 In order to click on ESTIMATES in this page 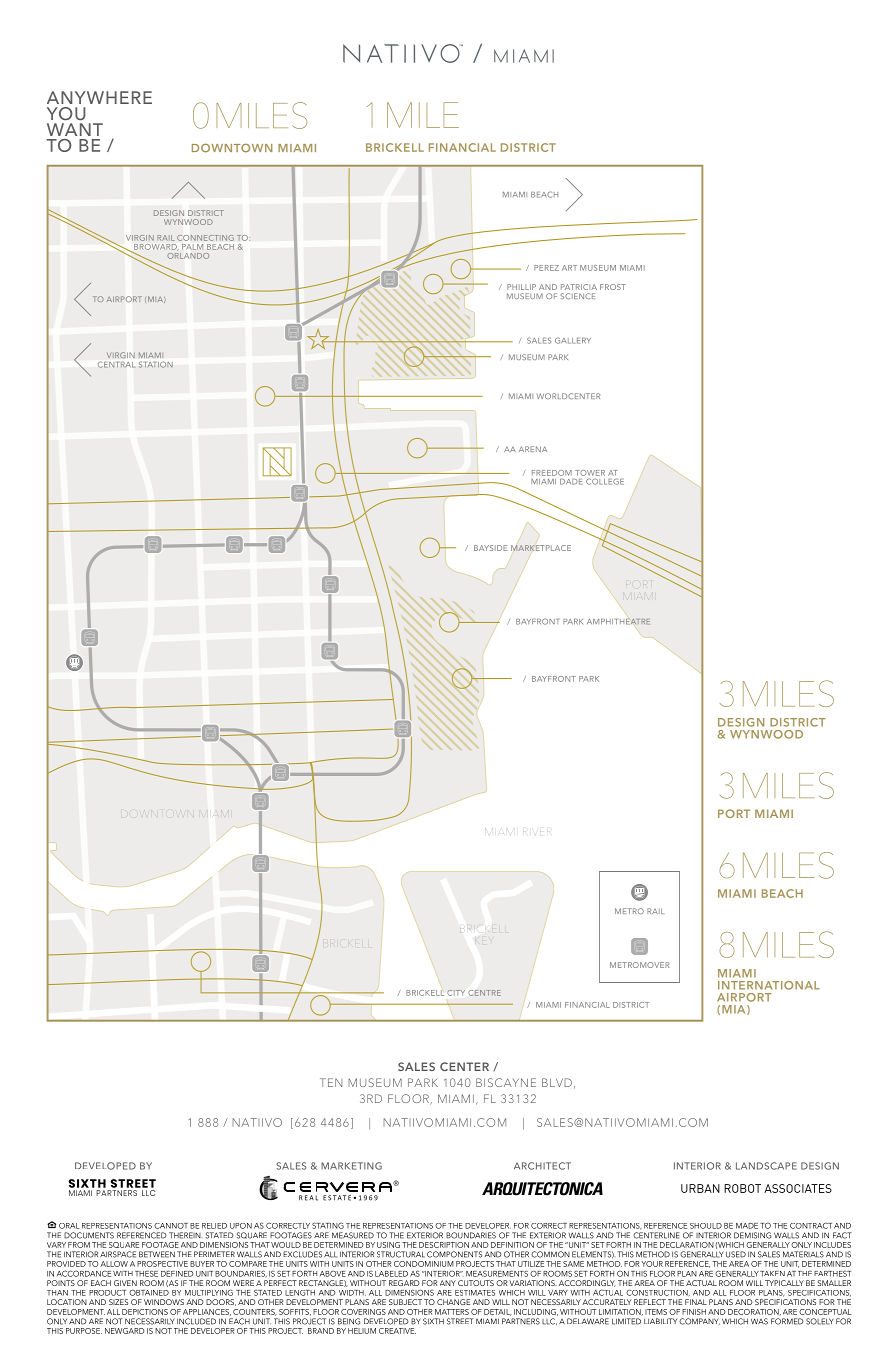, I will do `click(475, 1293)`.
